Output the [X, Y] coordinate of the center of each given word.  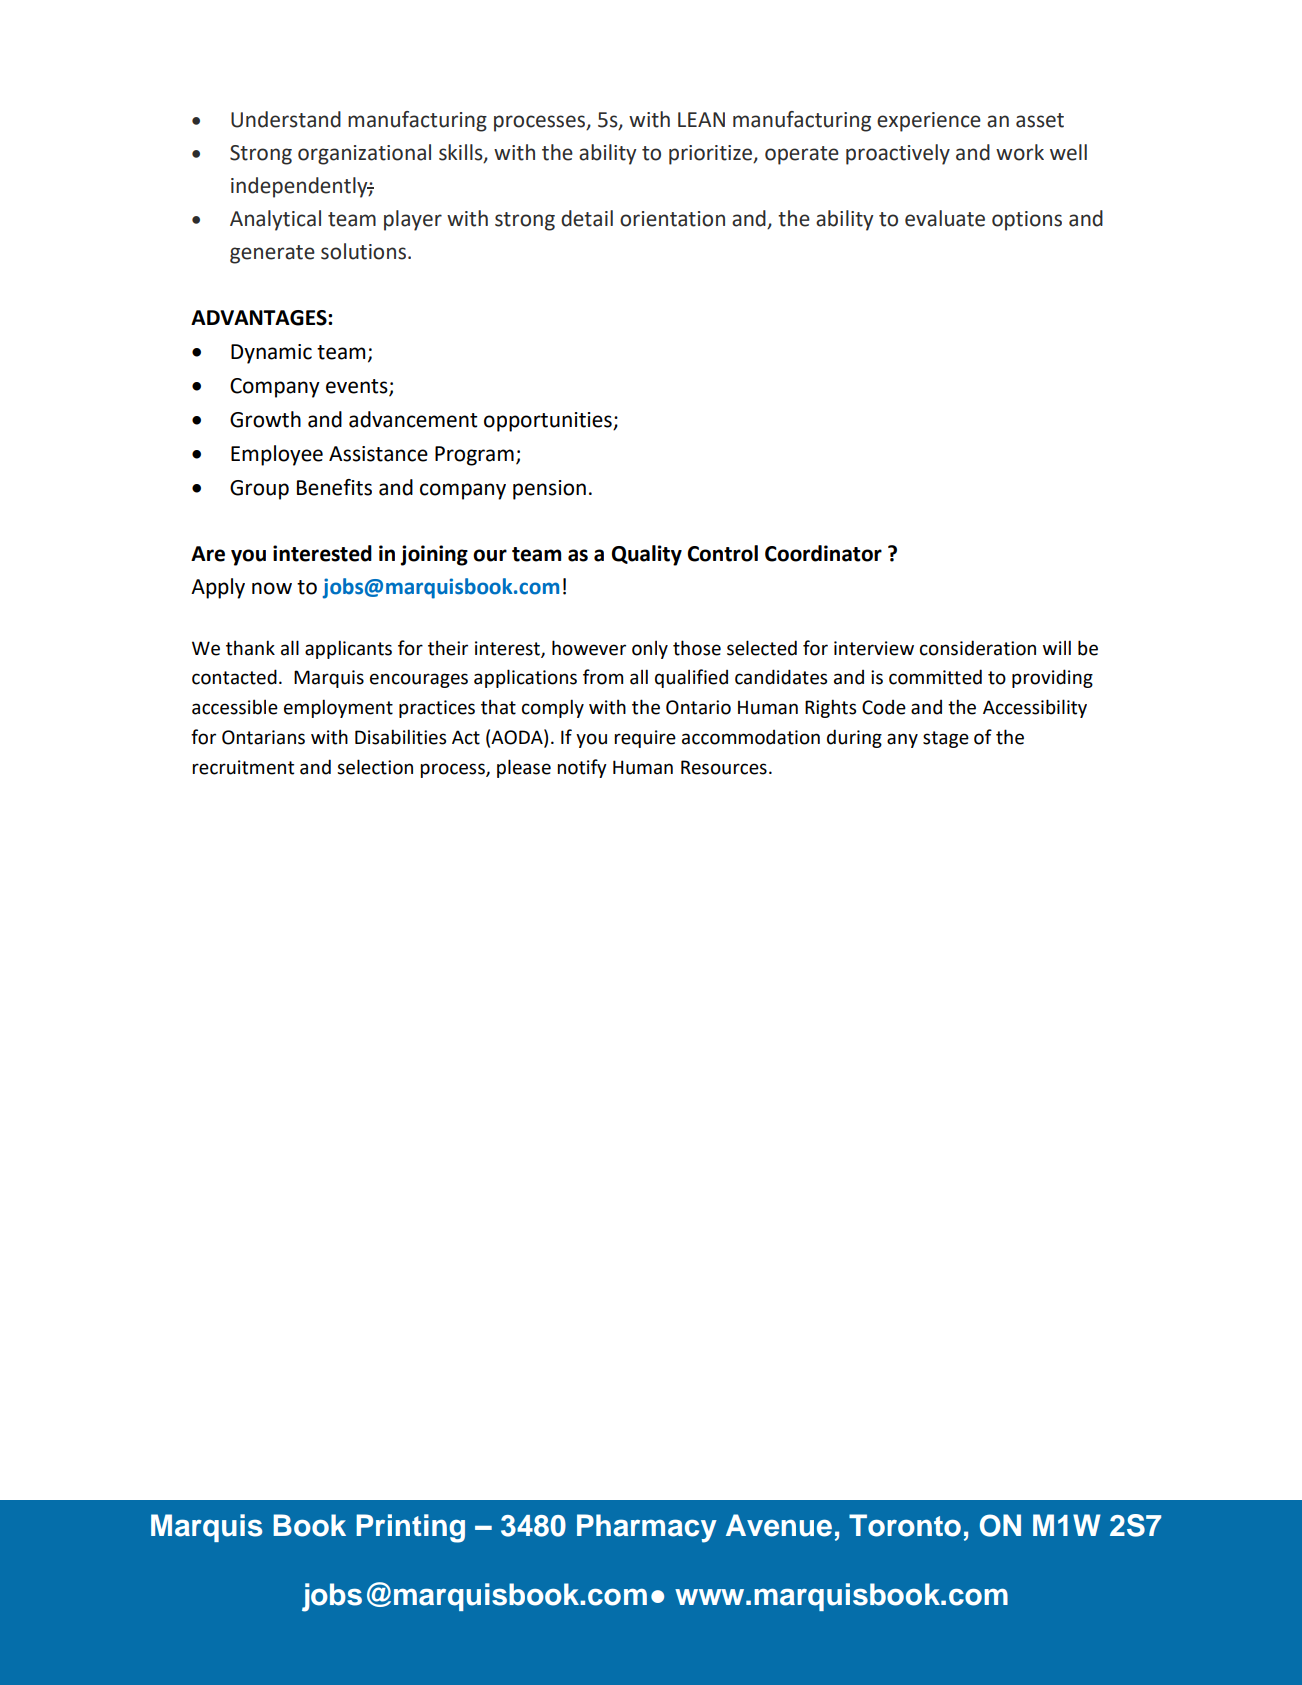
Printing [410, 1528]
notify [582, 768]
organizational [364, 154]
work [1020, 152]
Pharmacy [647, 1528]
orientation [672, 219]
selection [375, 767]
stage [946, 739]
